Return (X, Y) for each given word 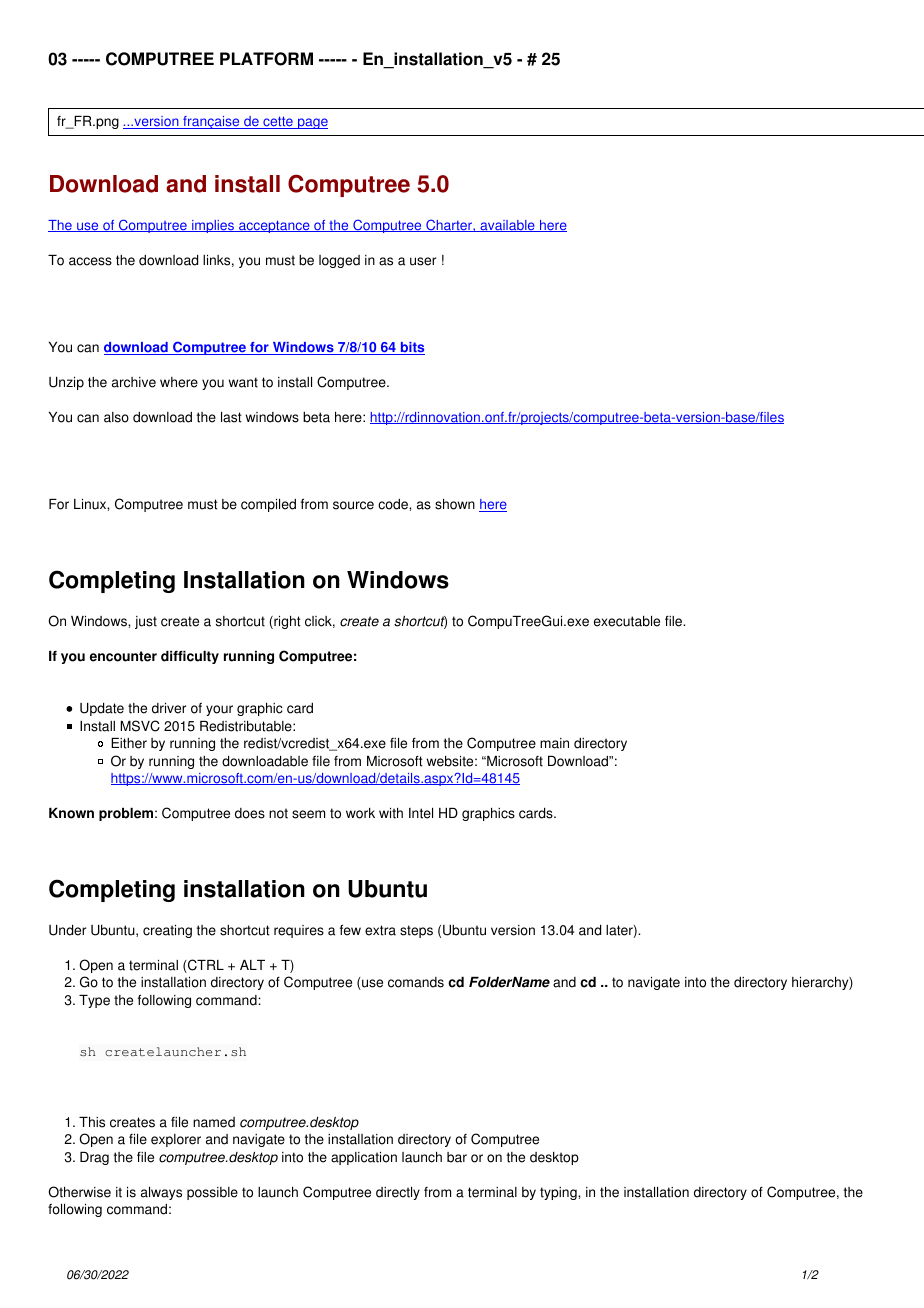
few (350, 930)
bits (411, 348)
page (312, 123)
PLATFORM (266, 59)
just (146, 622)
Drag (94, 1158)
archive (134, 382)
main (554, 743)
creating (167, 931)
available (507, 226)
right (286, 622)
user (423, 261)
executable (627, 621)
